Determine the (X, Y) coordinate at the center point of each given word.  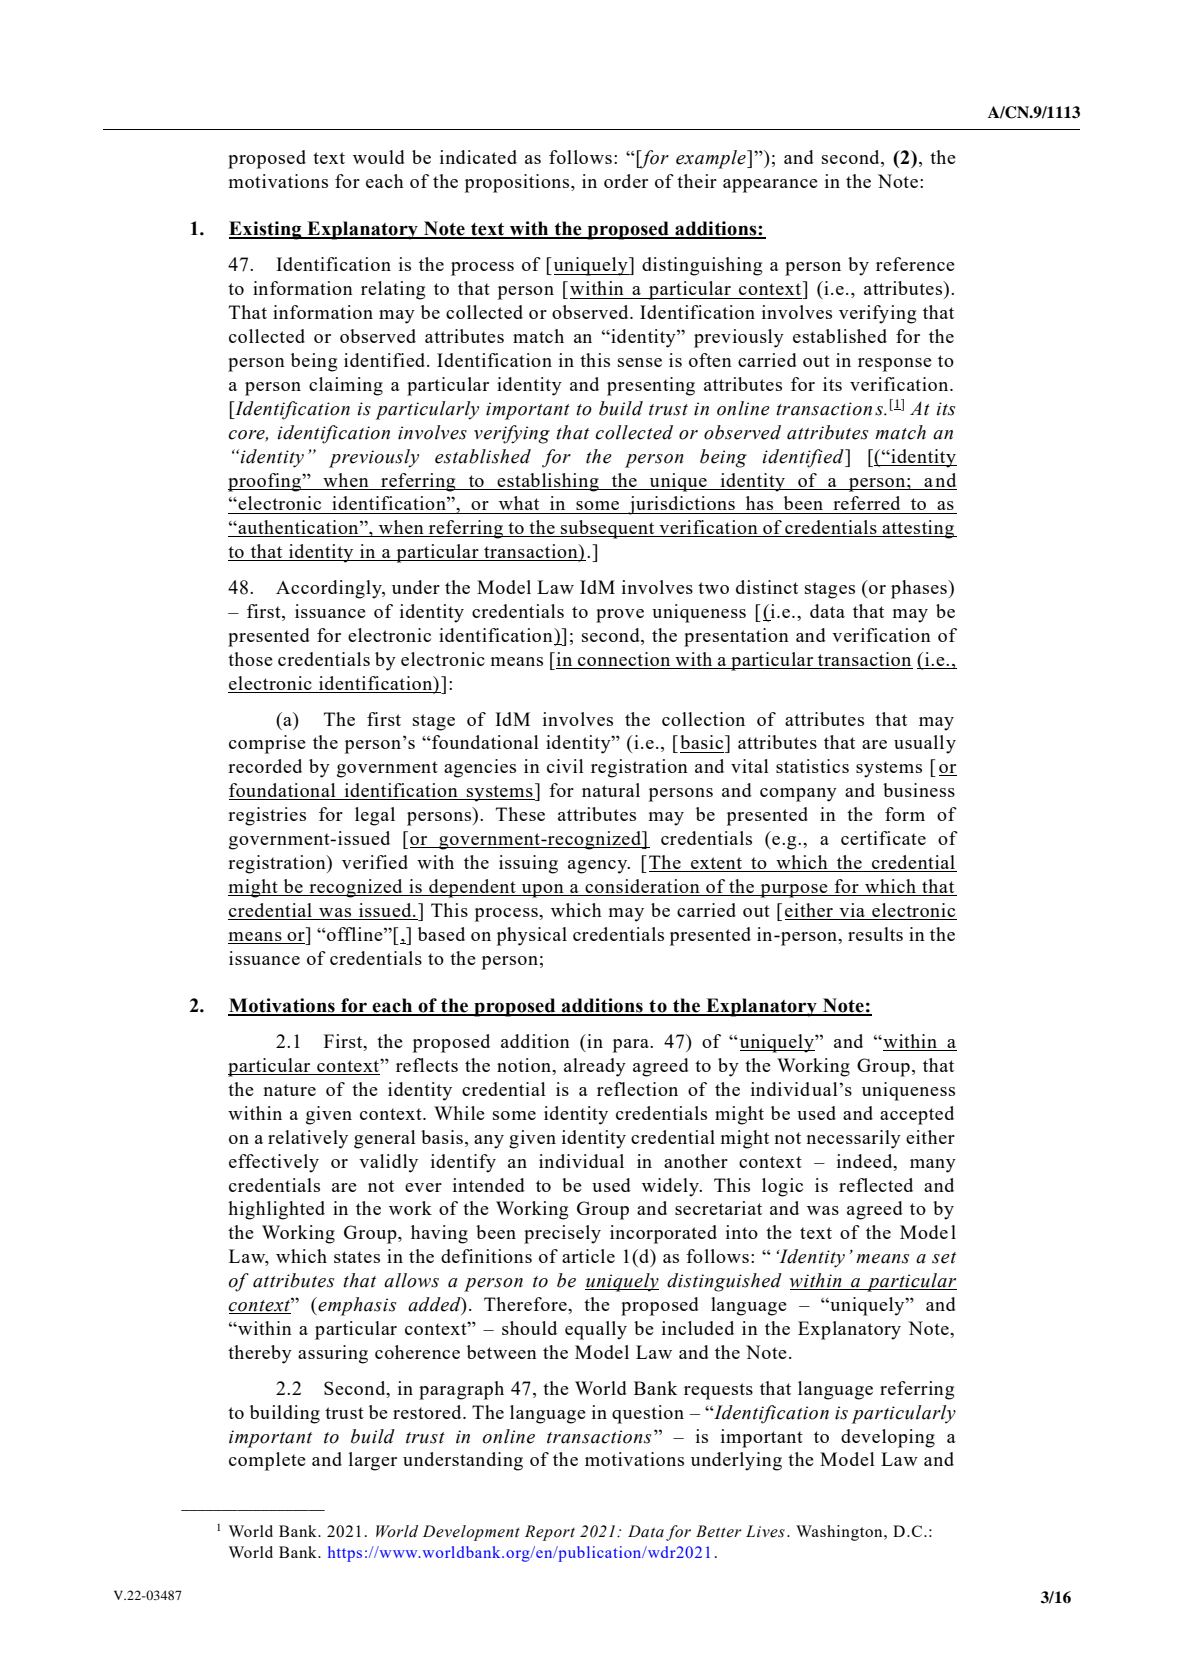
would (379, 157)
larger (373, 1461)
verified (375, 862)
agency (599, 867)
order (626, 181)
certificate (883, 838)
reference (915, 264)
